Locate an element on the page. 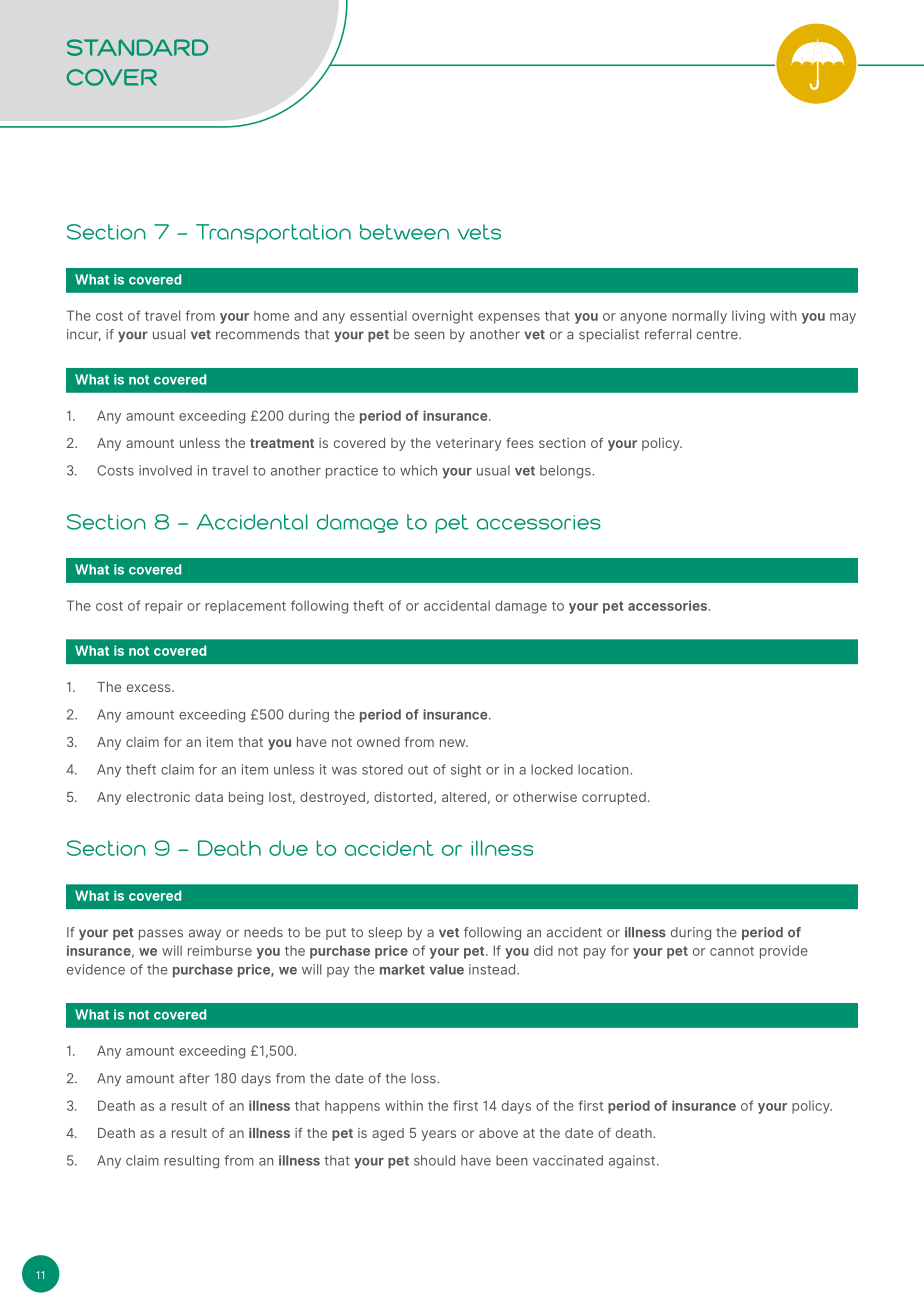 The image size is (924, 1308). which is located at coordinates (418, 470).
